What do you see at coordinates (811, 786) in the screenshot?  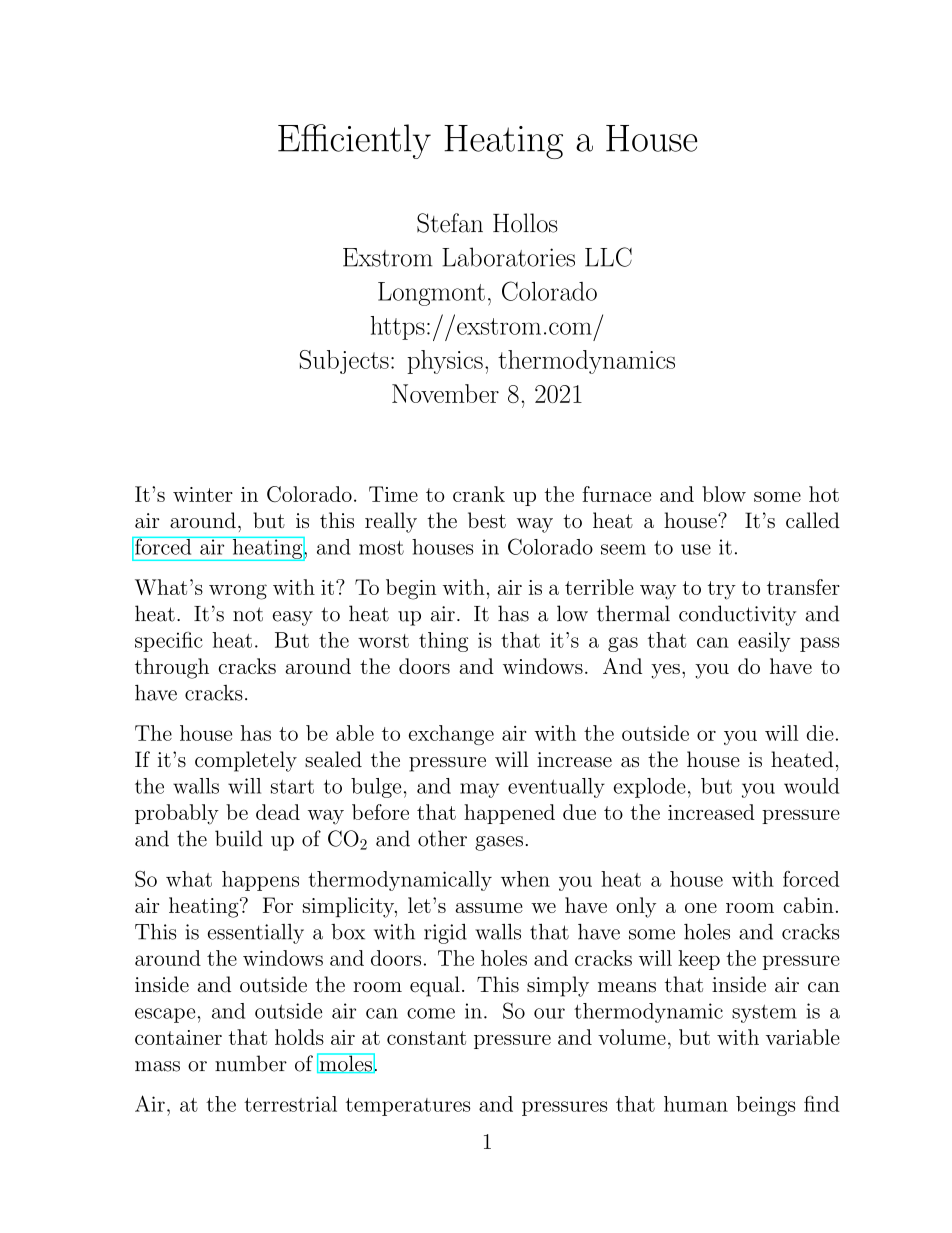 I see `would` at bounding box center [811, 786].
